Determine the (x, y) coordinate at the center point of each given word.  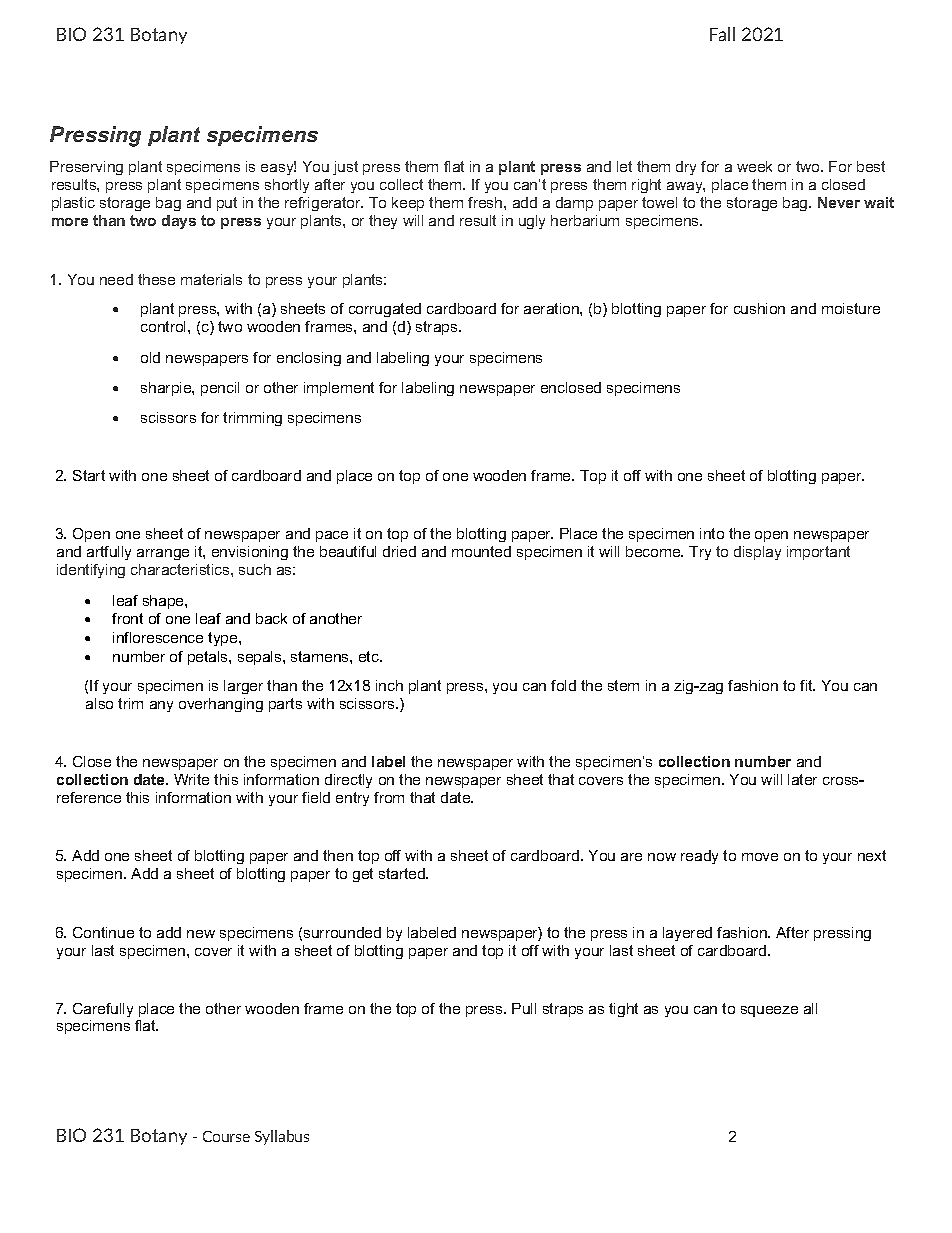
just (345, 168)
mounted (481, 551)
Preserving (86, 168)
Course (226, 1136)
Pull (524, 1008)
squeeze (769, 1011)
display (757, 553)
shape (164, 602)
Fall (722, 34)
